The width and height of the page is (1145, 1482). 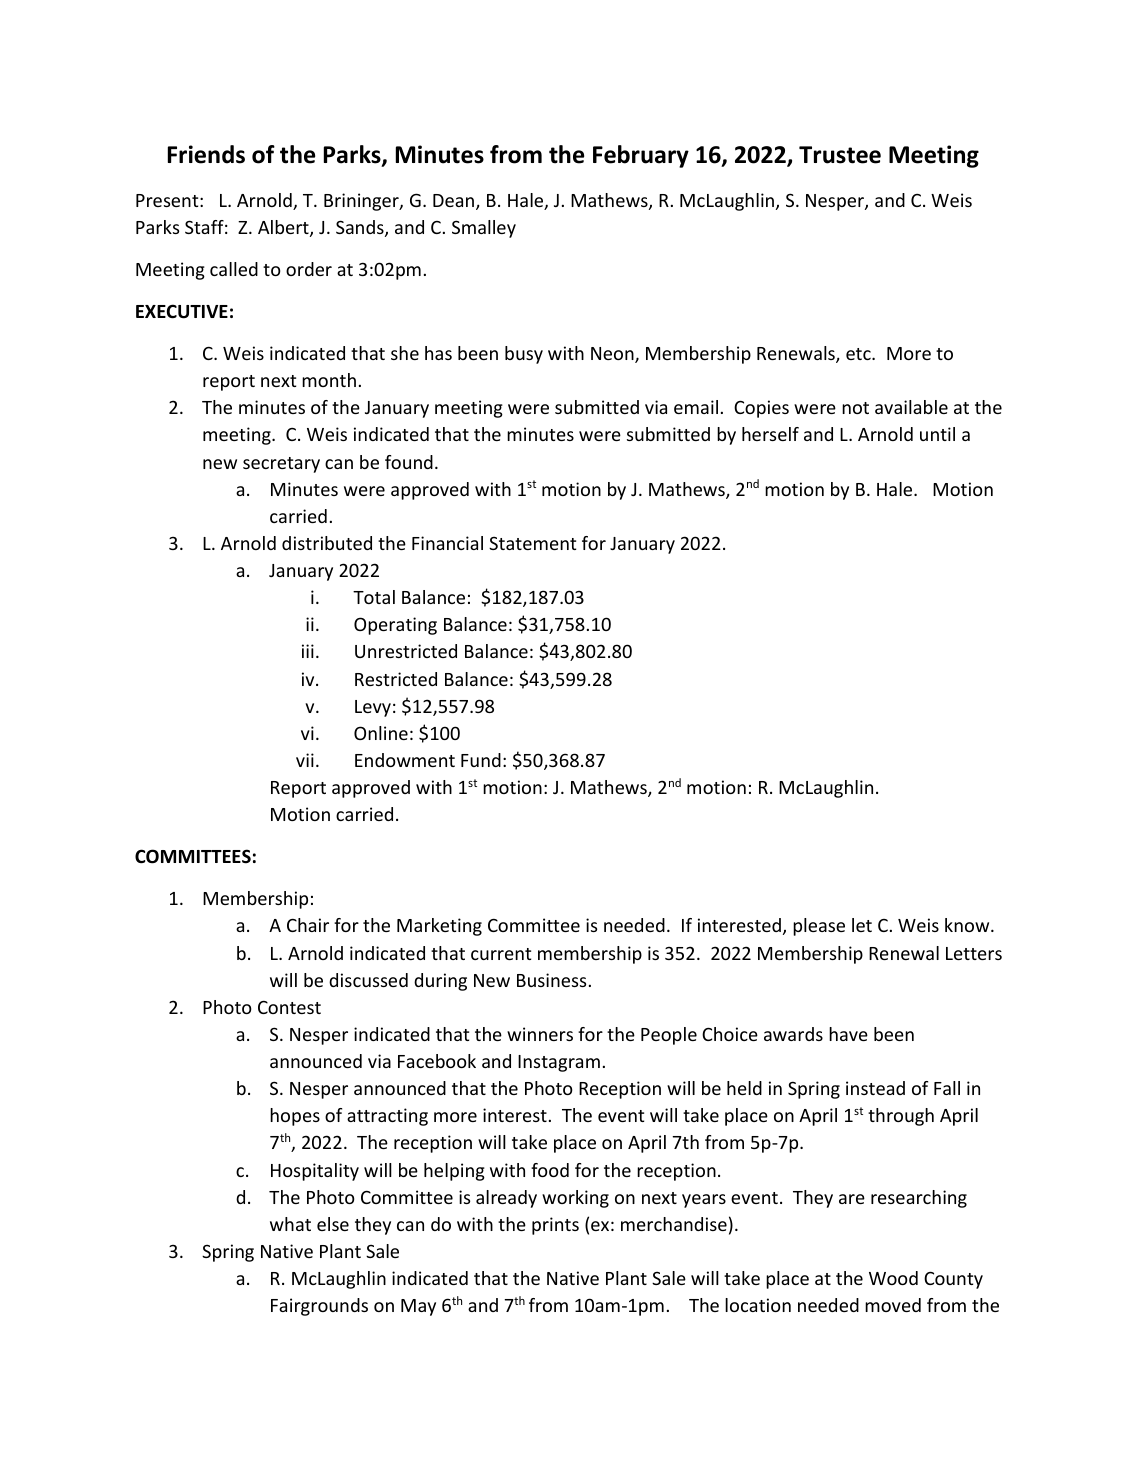 What do you see at coordinates (206, 154) in the page?
I see `Friends` at bounding box center [206, 154].
